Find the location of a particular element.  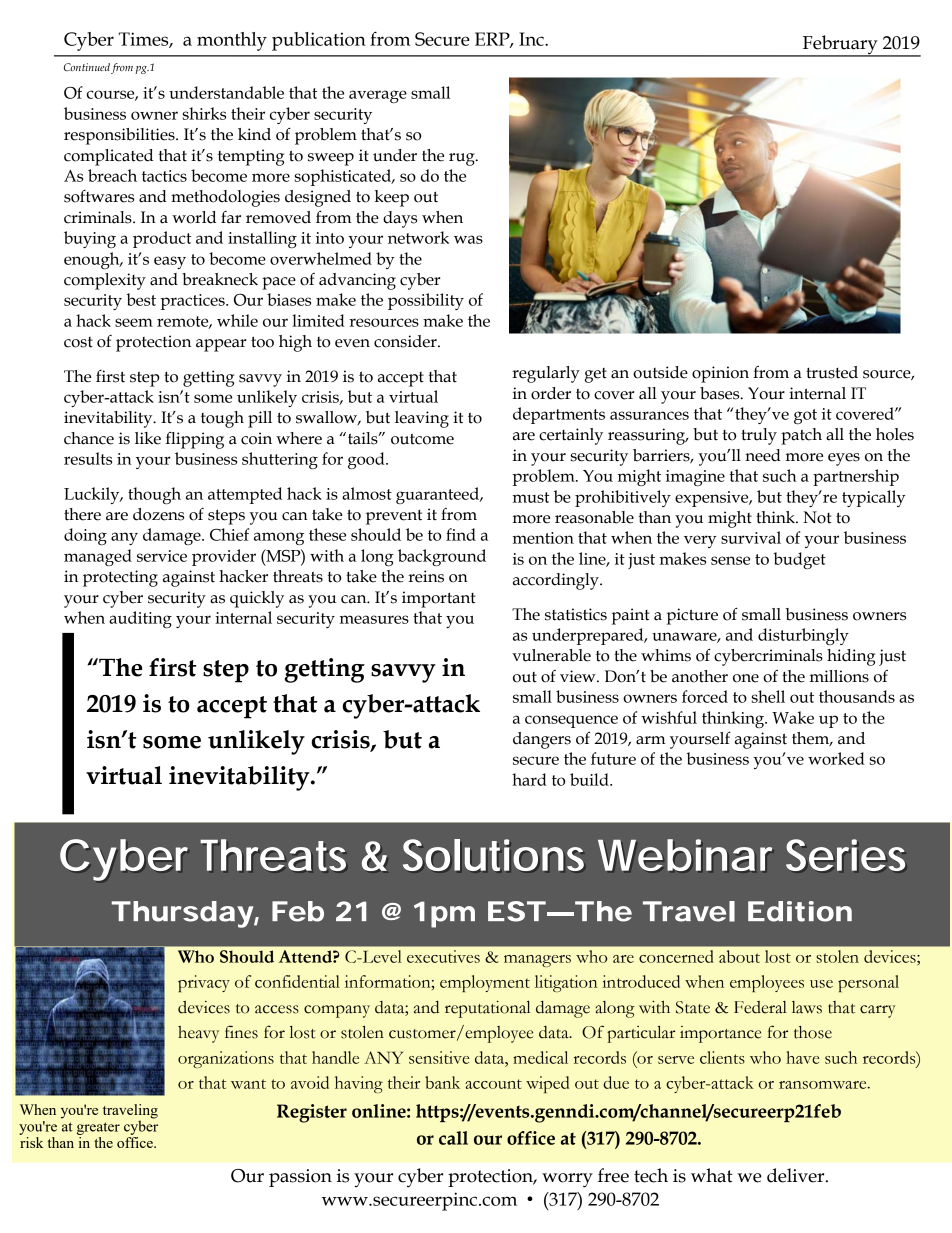

February is located at coordinates (840, 46).
